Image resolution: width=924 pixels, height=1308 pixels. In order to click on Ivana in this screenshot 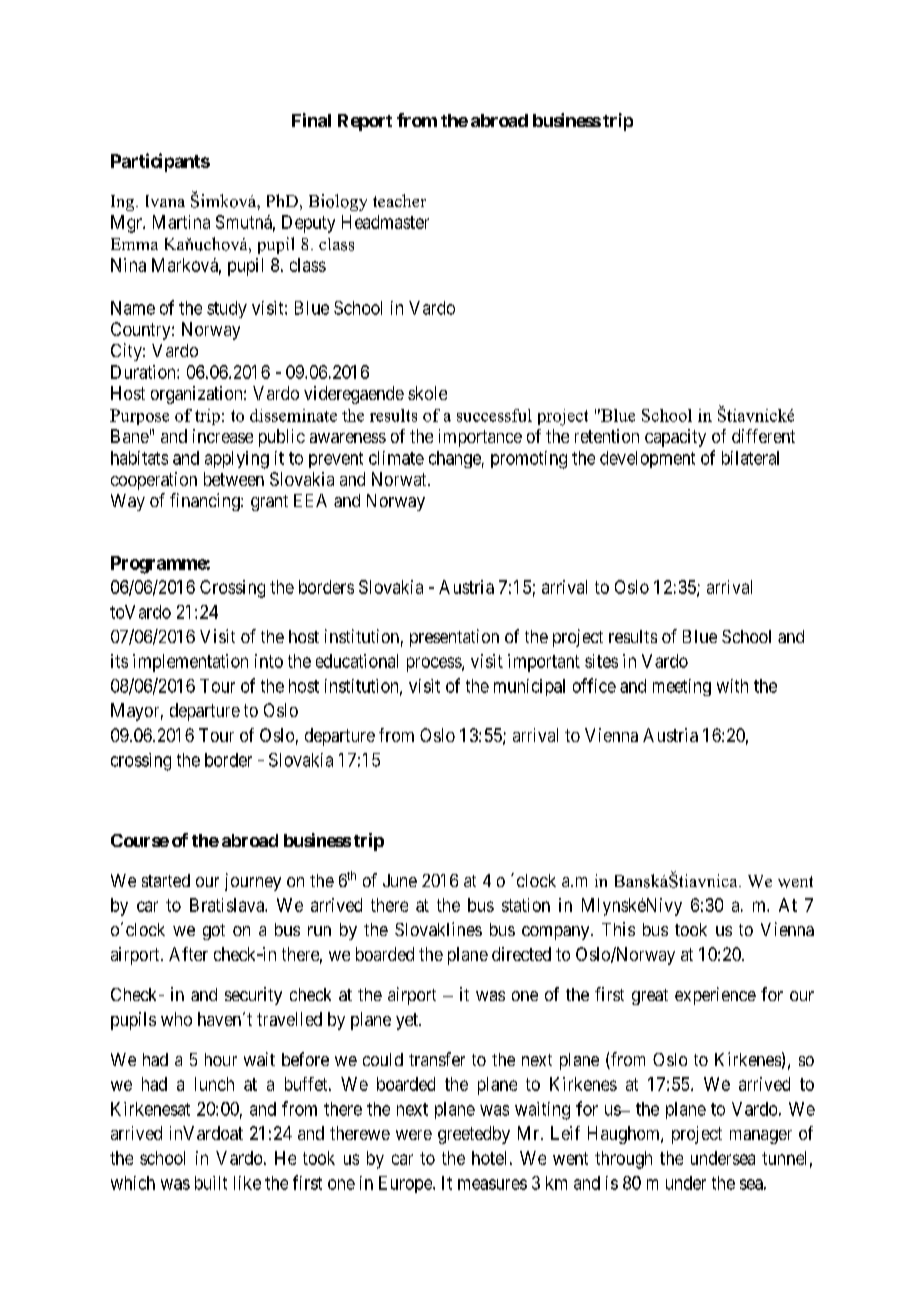, I will do `click(165, 201)`.
